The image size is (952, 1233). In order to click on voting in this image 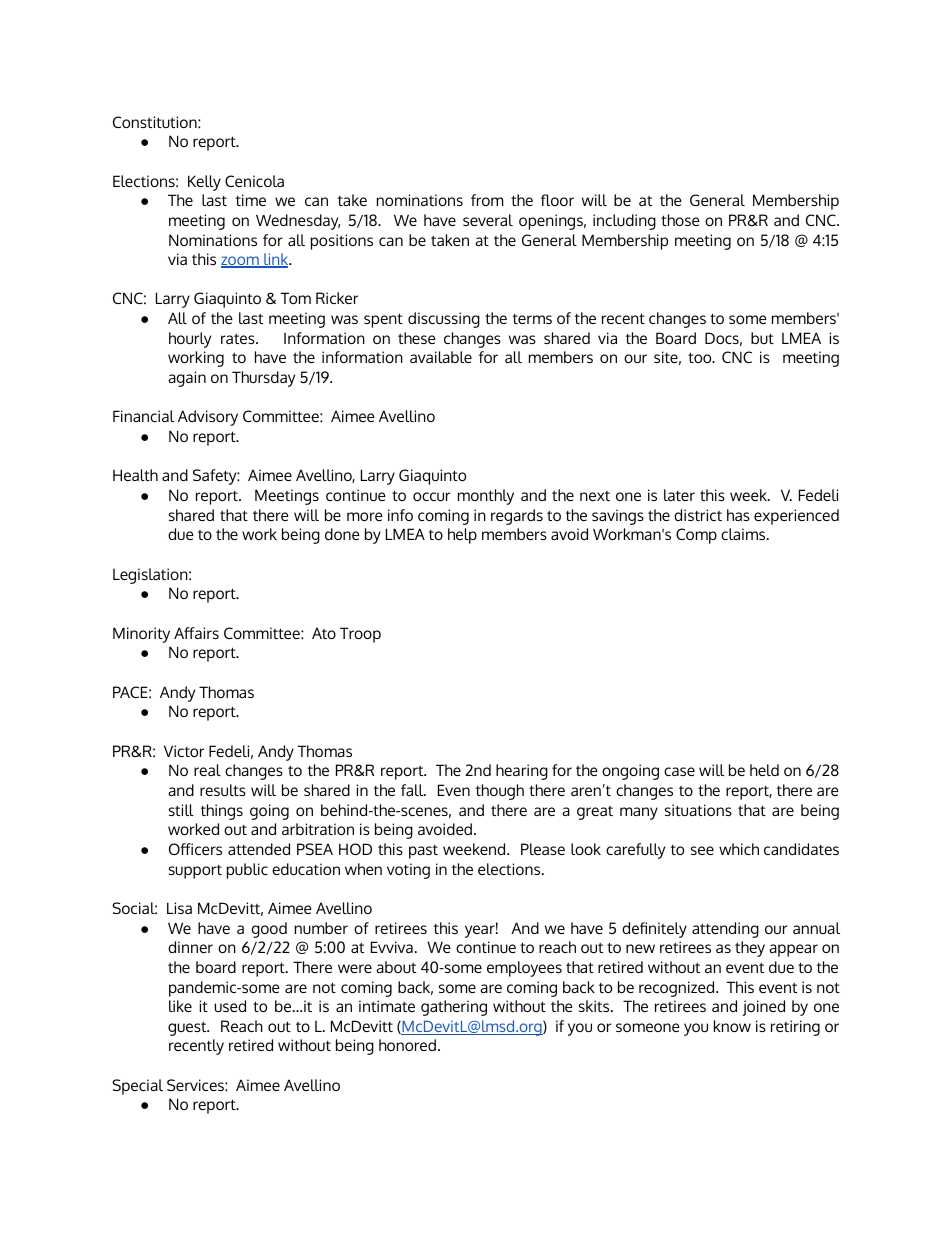, I will do `click(408, 871)`.
